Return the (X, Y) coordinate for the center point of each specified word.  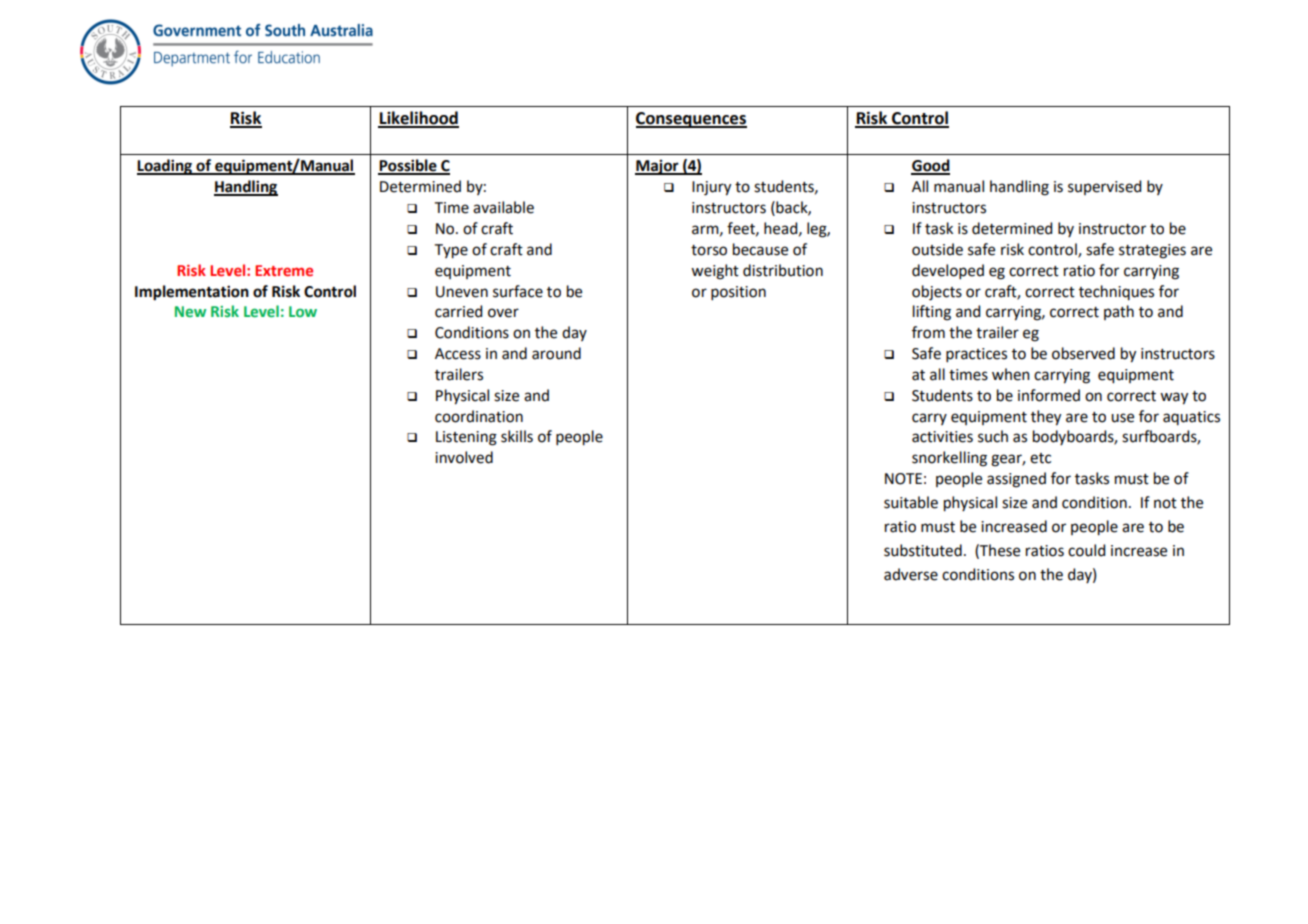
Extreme (284, 270)
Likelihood (418, 119)
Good (930, 166)
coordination (479, 416)
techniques (1116, 292)
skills (517, 436)
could (1086, 550)
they (1046, 418)
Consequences (691, 120)
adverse (911, 574)
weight (715, 272)
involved (464, 457)
